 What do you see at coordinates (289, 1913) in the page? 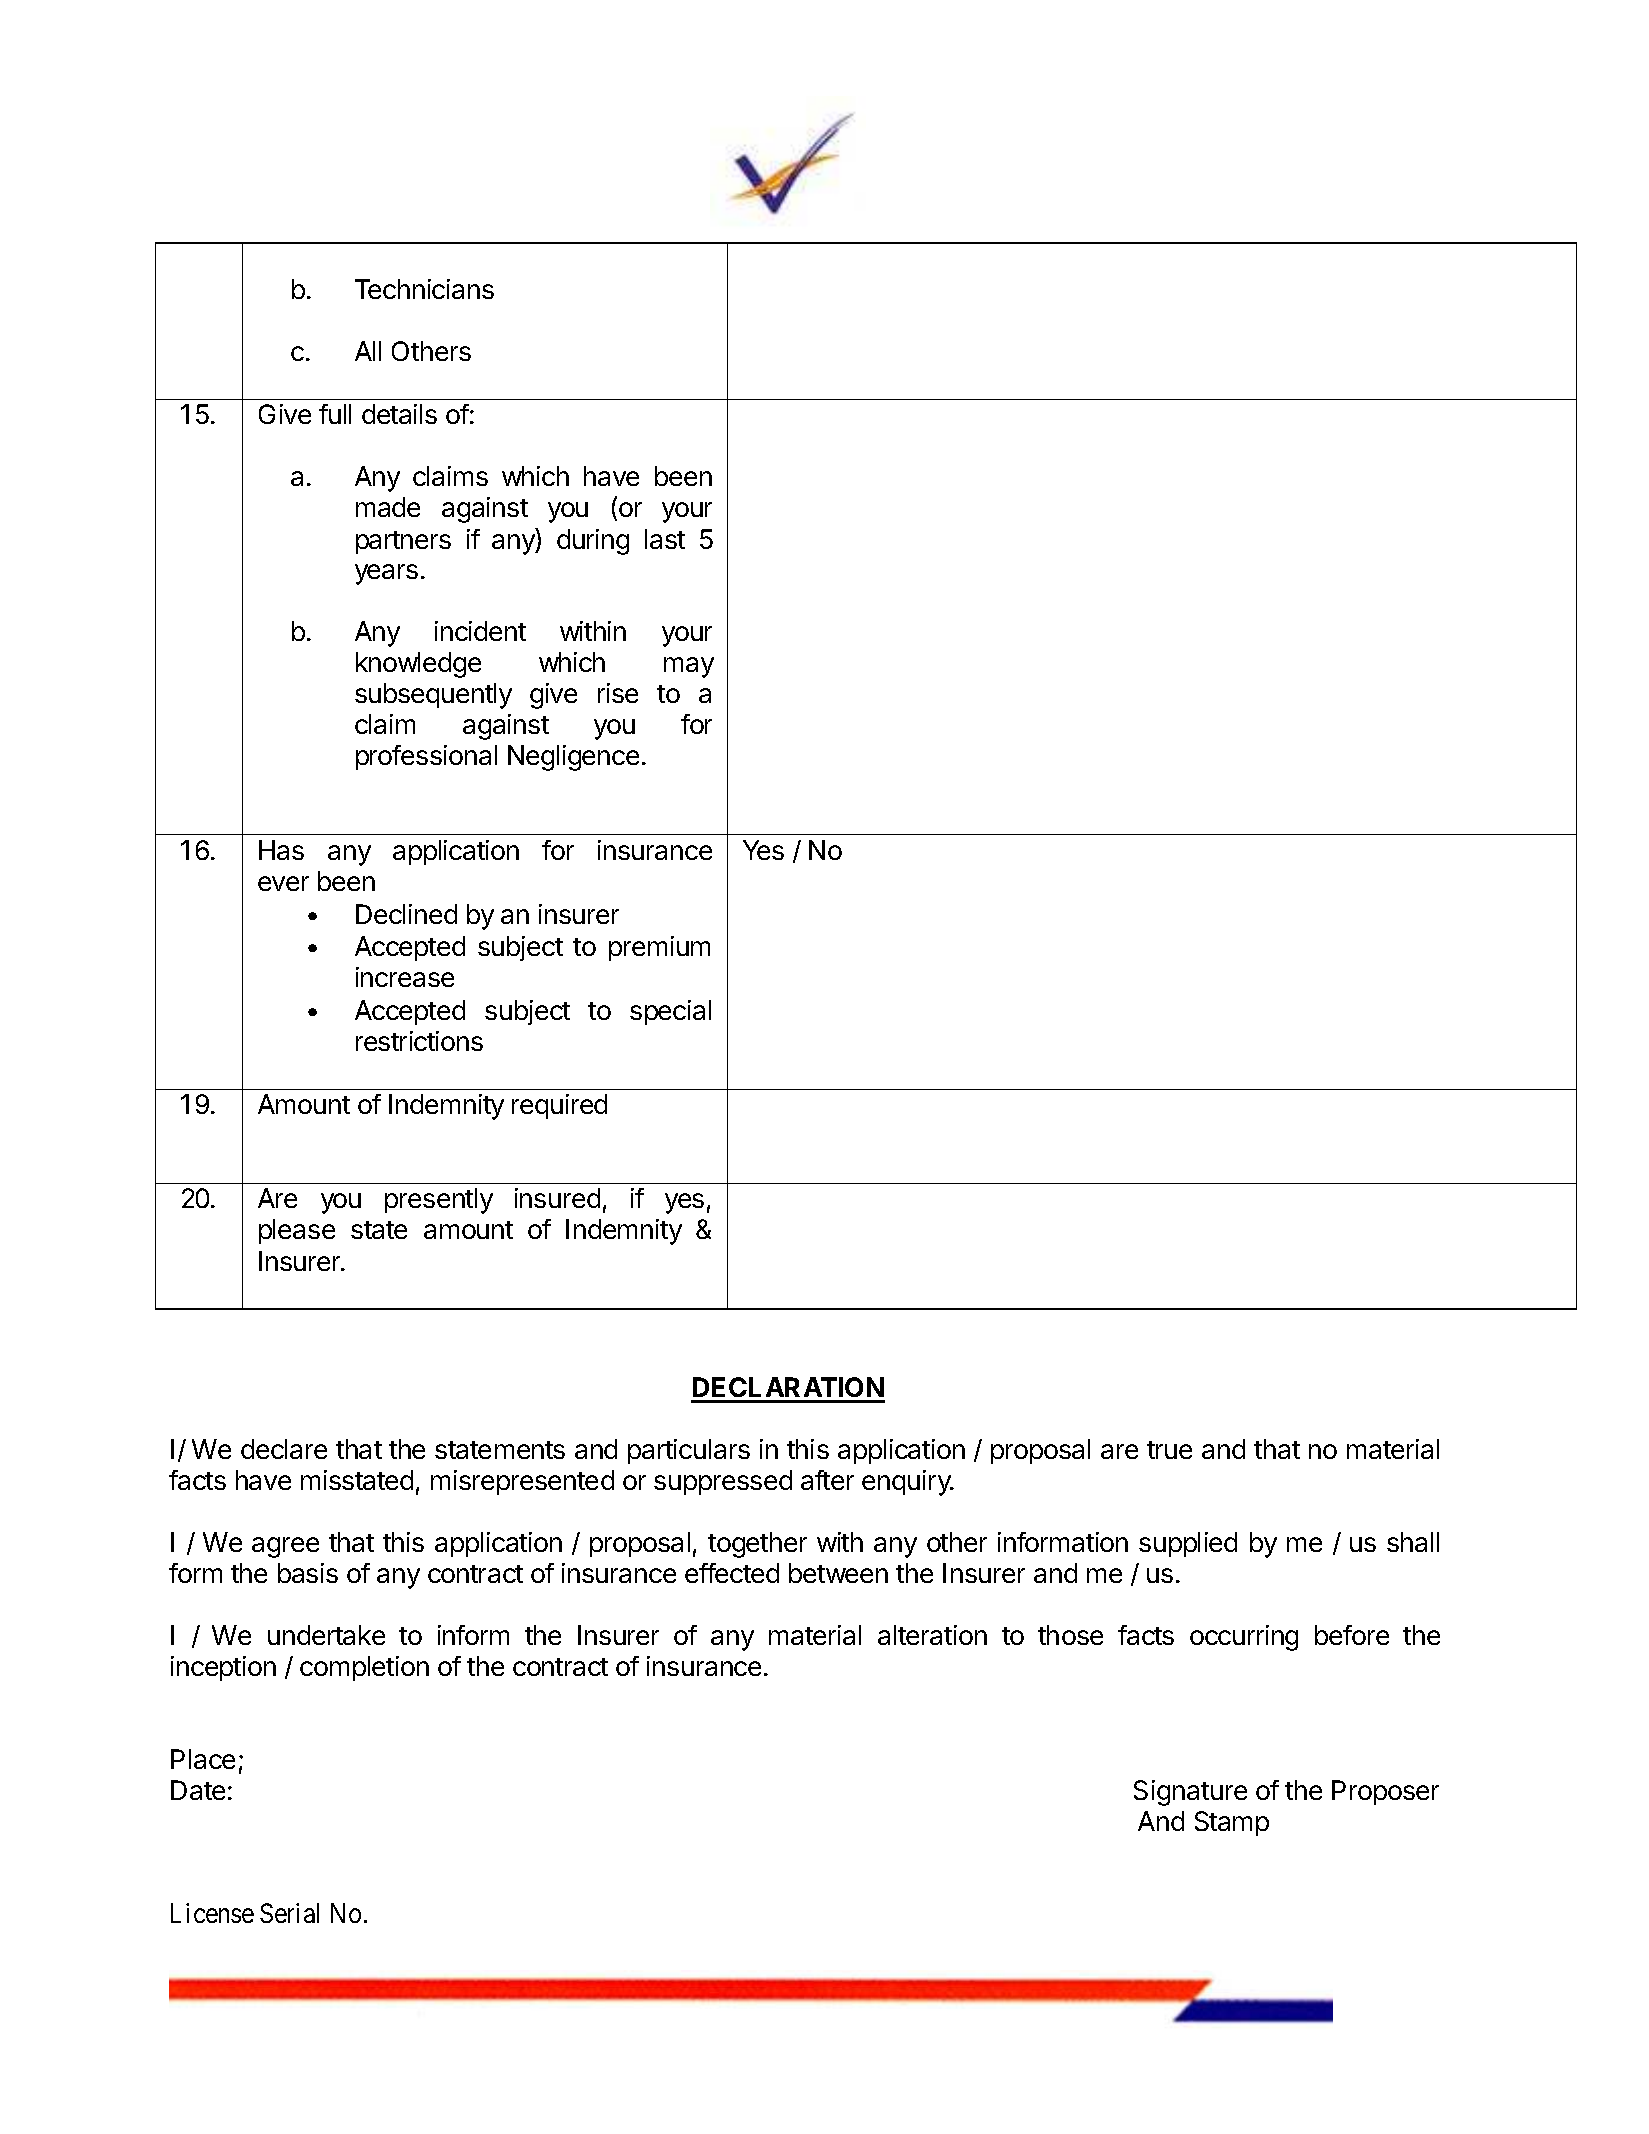
I see `Serial` at bounding box center [289, 1913].
